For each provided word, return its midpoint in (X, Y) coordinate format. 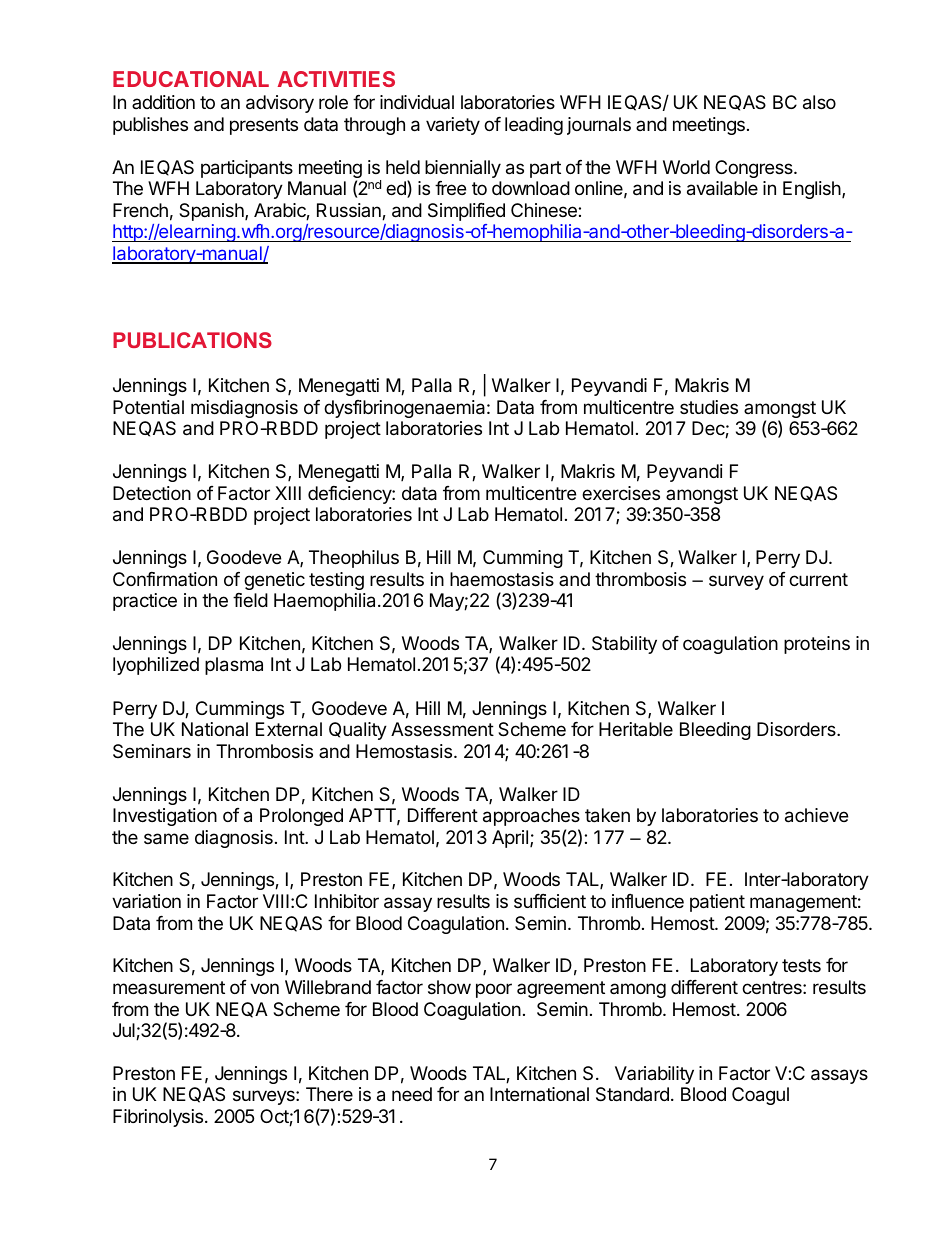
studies (709, 407)
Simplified (466, 212)
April (511, 839)
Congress (755, 169)
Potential (148, 407)
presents (264, 126)
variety (453, 126)
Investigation (165, 817)
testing (336, 581)
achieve (816, 815)
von (264, 988)
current (818, 579)
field (250, 600)
